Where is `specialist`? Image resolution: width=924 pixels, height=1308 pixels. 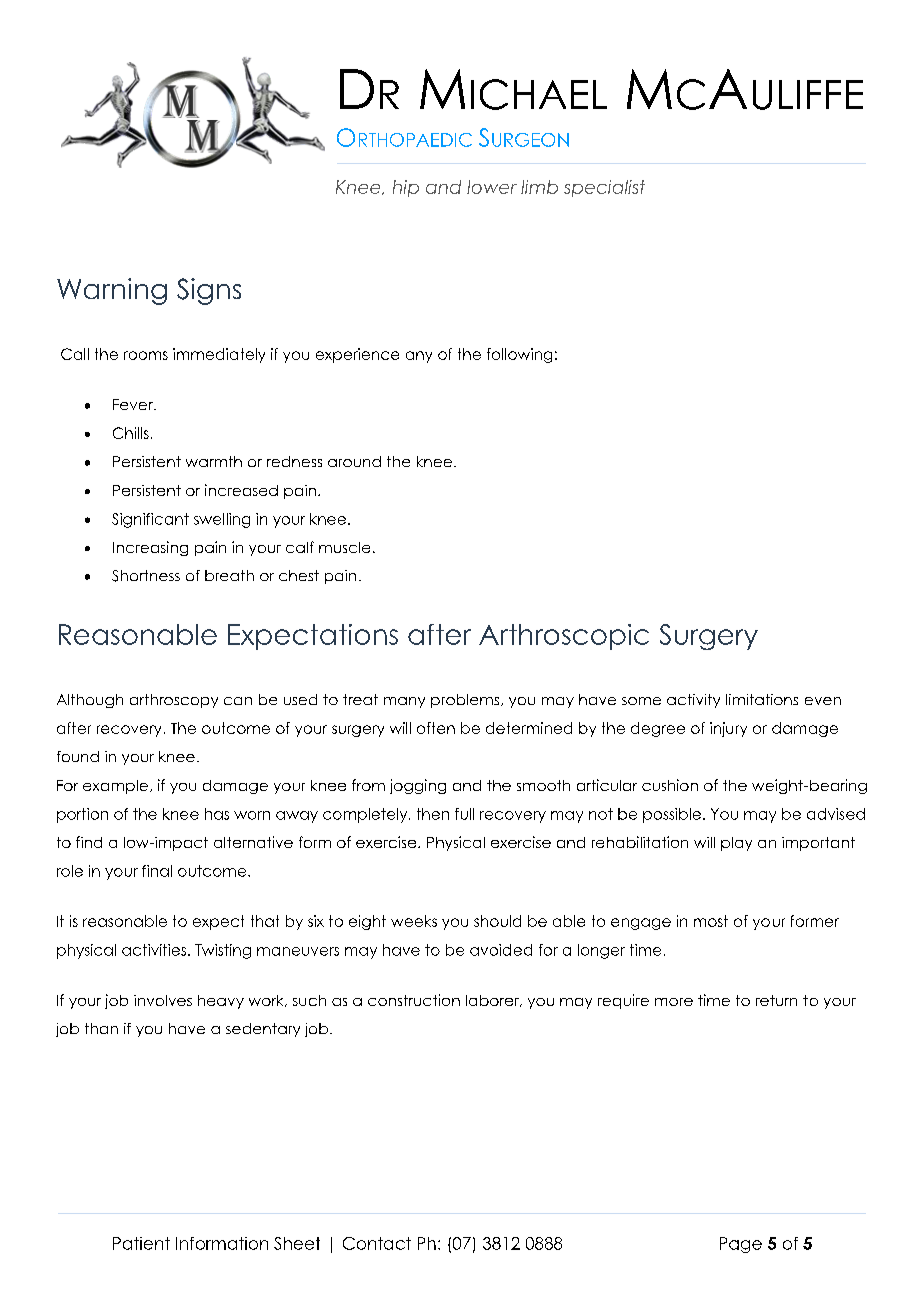
specialist is located at coordinates (604, 188).
